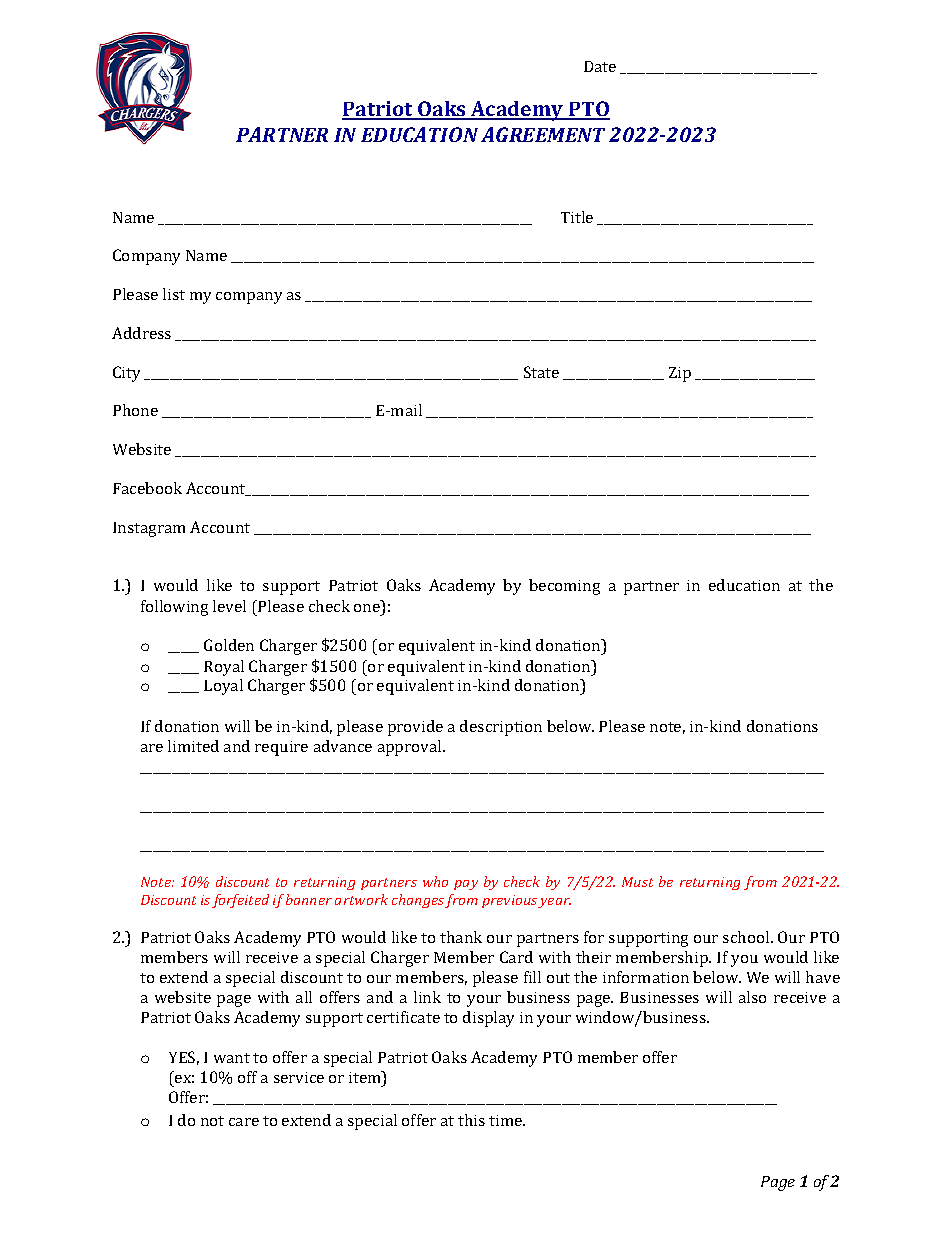  I want to click on limited, so click(193, 746).
